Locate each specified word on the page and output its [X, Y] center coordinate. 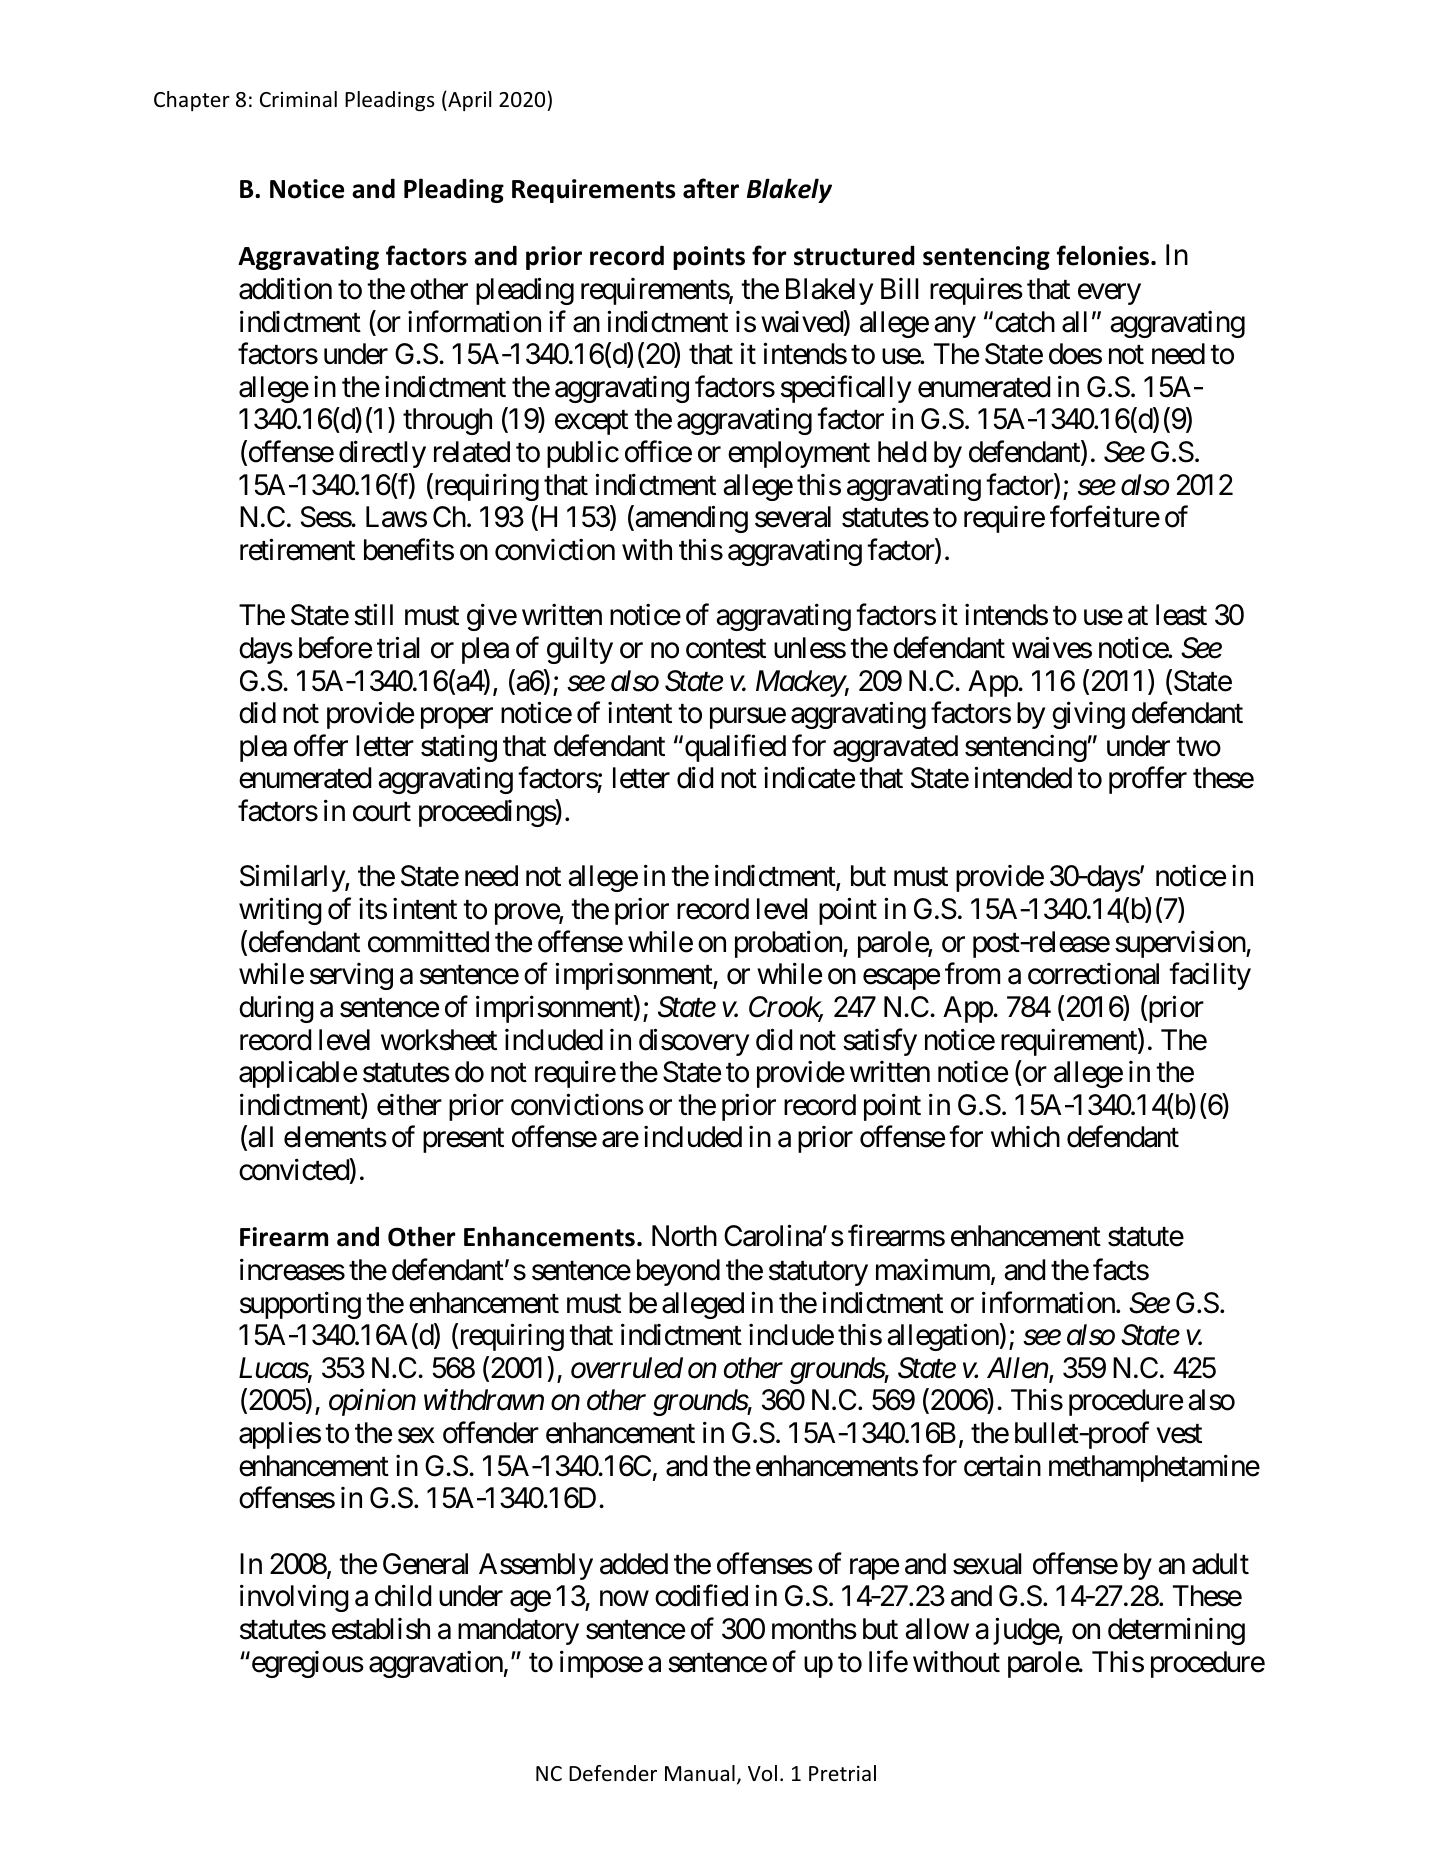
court [382, 812]
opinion [372, 1403]
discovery [694, 1042]
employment [799, 454]
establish [381, 1629]
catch [1025, 322]
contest [726, 649]
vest [1179, 1434]
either [409, 1105]
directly [382, 454]
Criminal [298, 99]
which [1025, 1137]
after [711, 188]
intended [1023, 778]
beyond [678, 1272]
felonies [1103, 255]
